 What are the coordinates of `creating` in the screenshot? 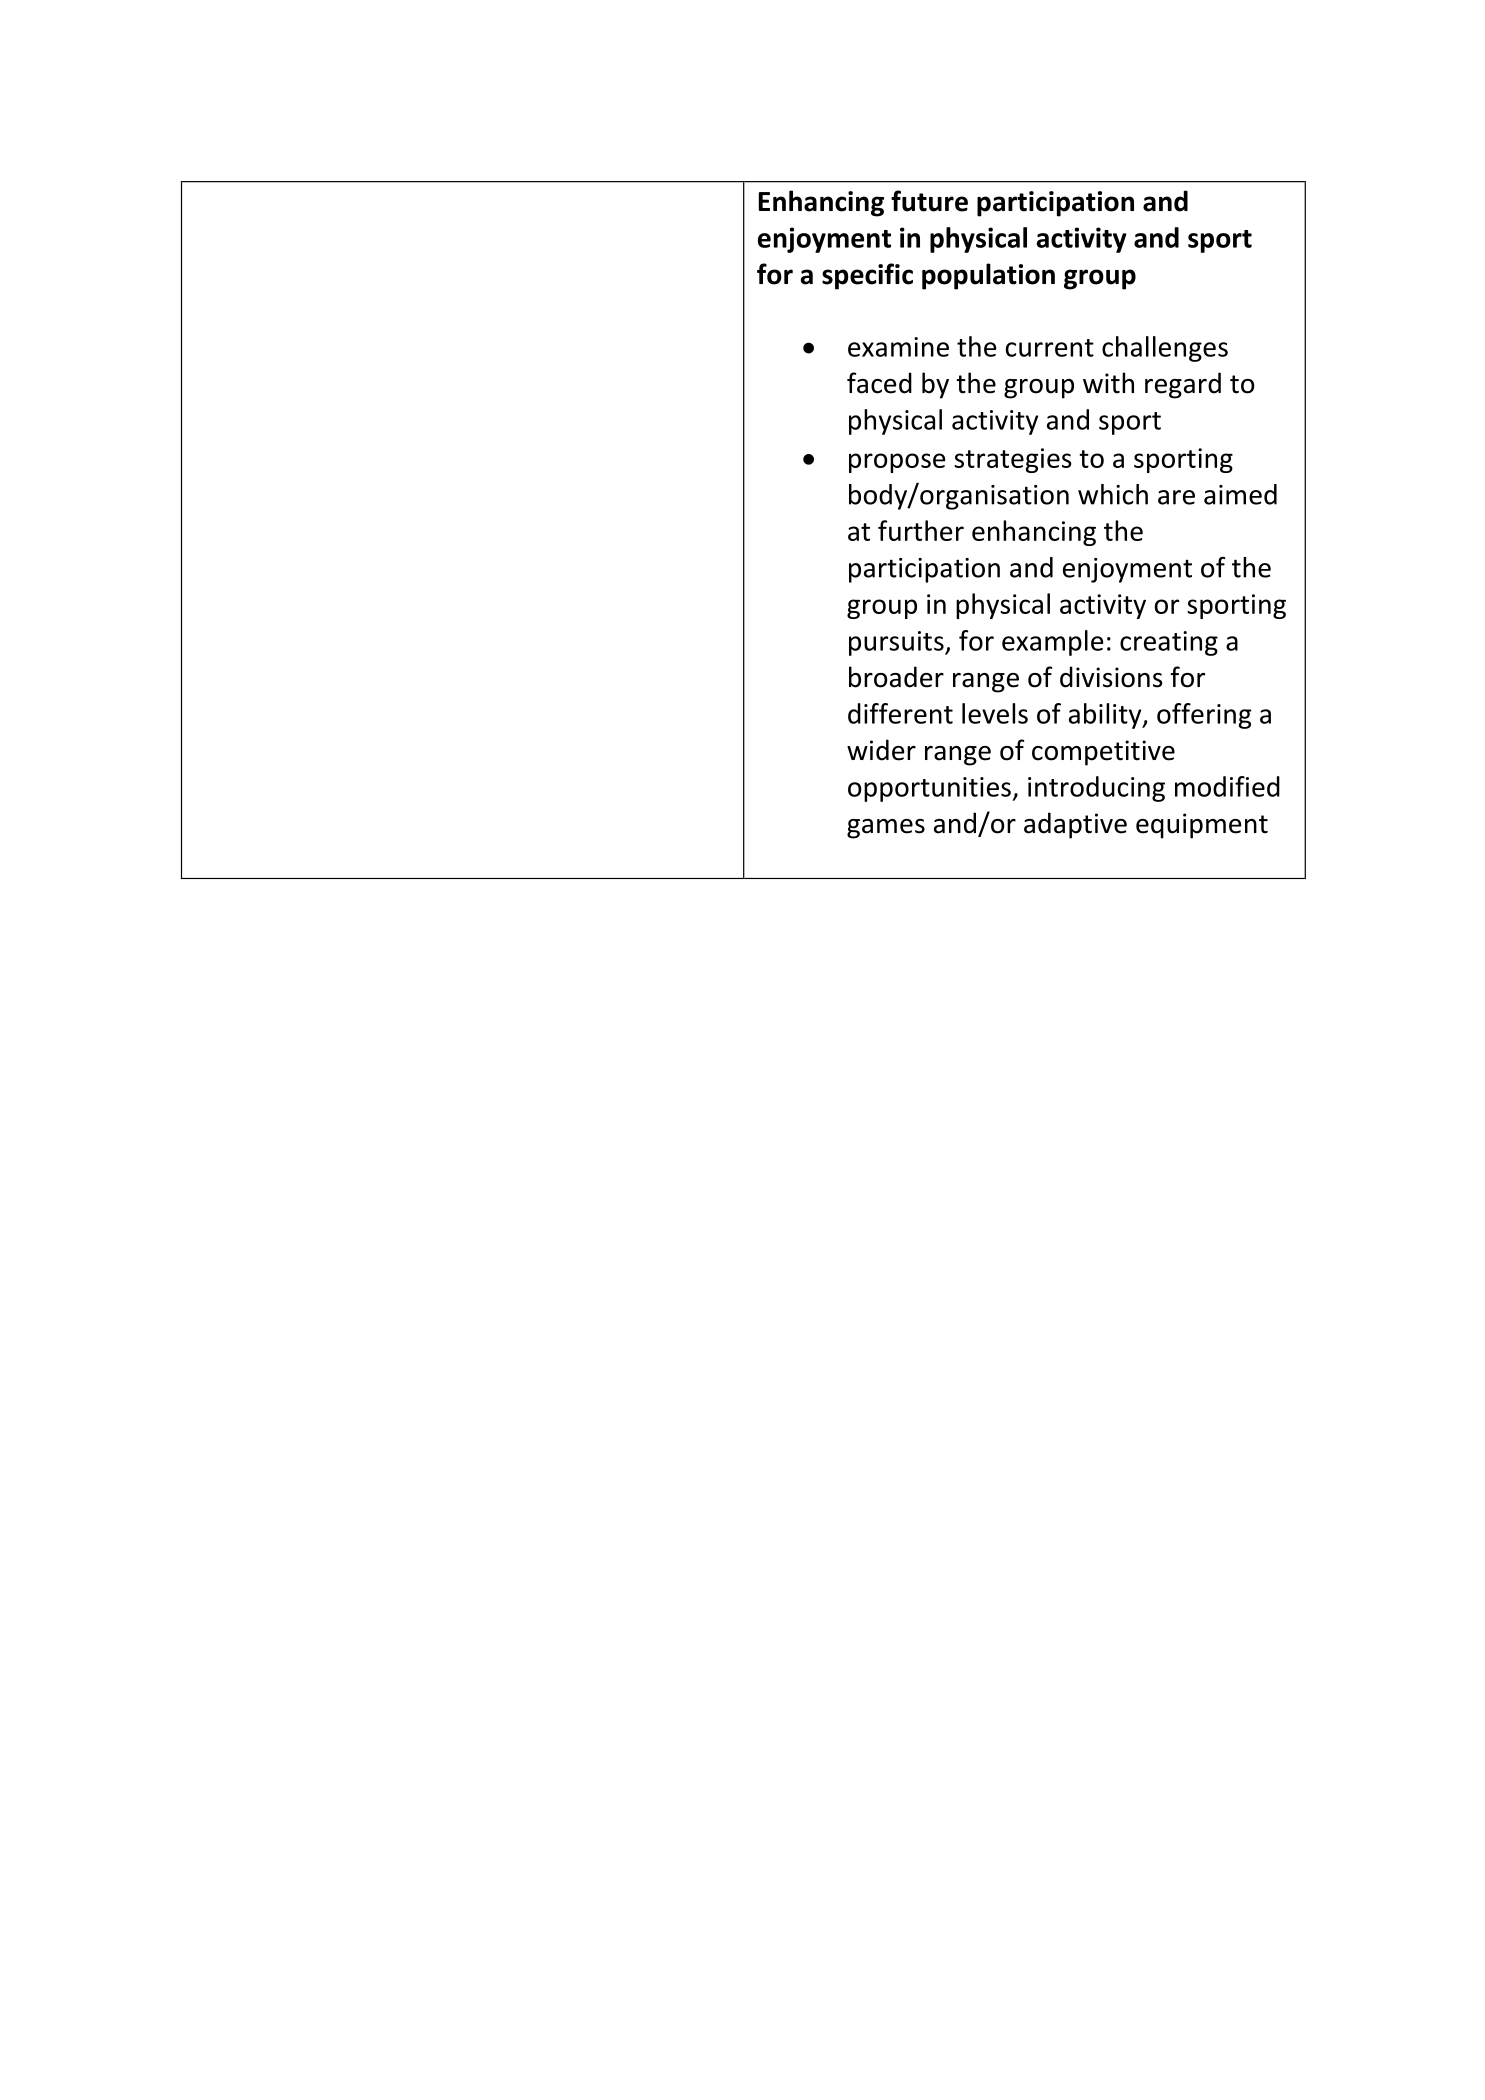 It's located at (1169, 643).
